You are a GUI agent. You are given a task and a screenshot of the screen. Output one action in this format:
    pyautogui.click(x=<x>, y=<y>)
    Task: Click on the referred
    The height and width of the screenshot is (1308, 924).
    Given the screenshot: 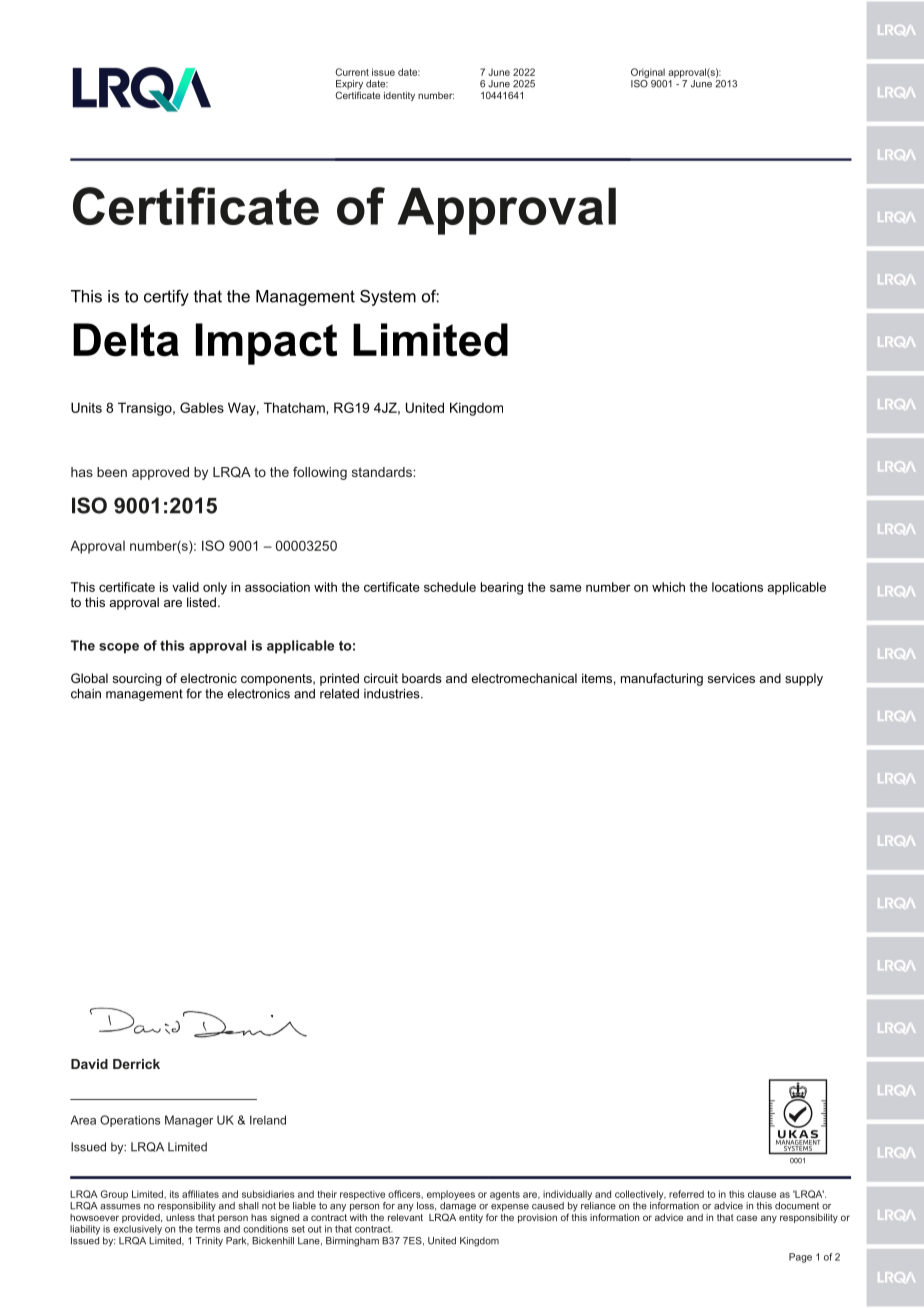 What is the action you would take?
    pyautogui.click(x=686, y=1194)
